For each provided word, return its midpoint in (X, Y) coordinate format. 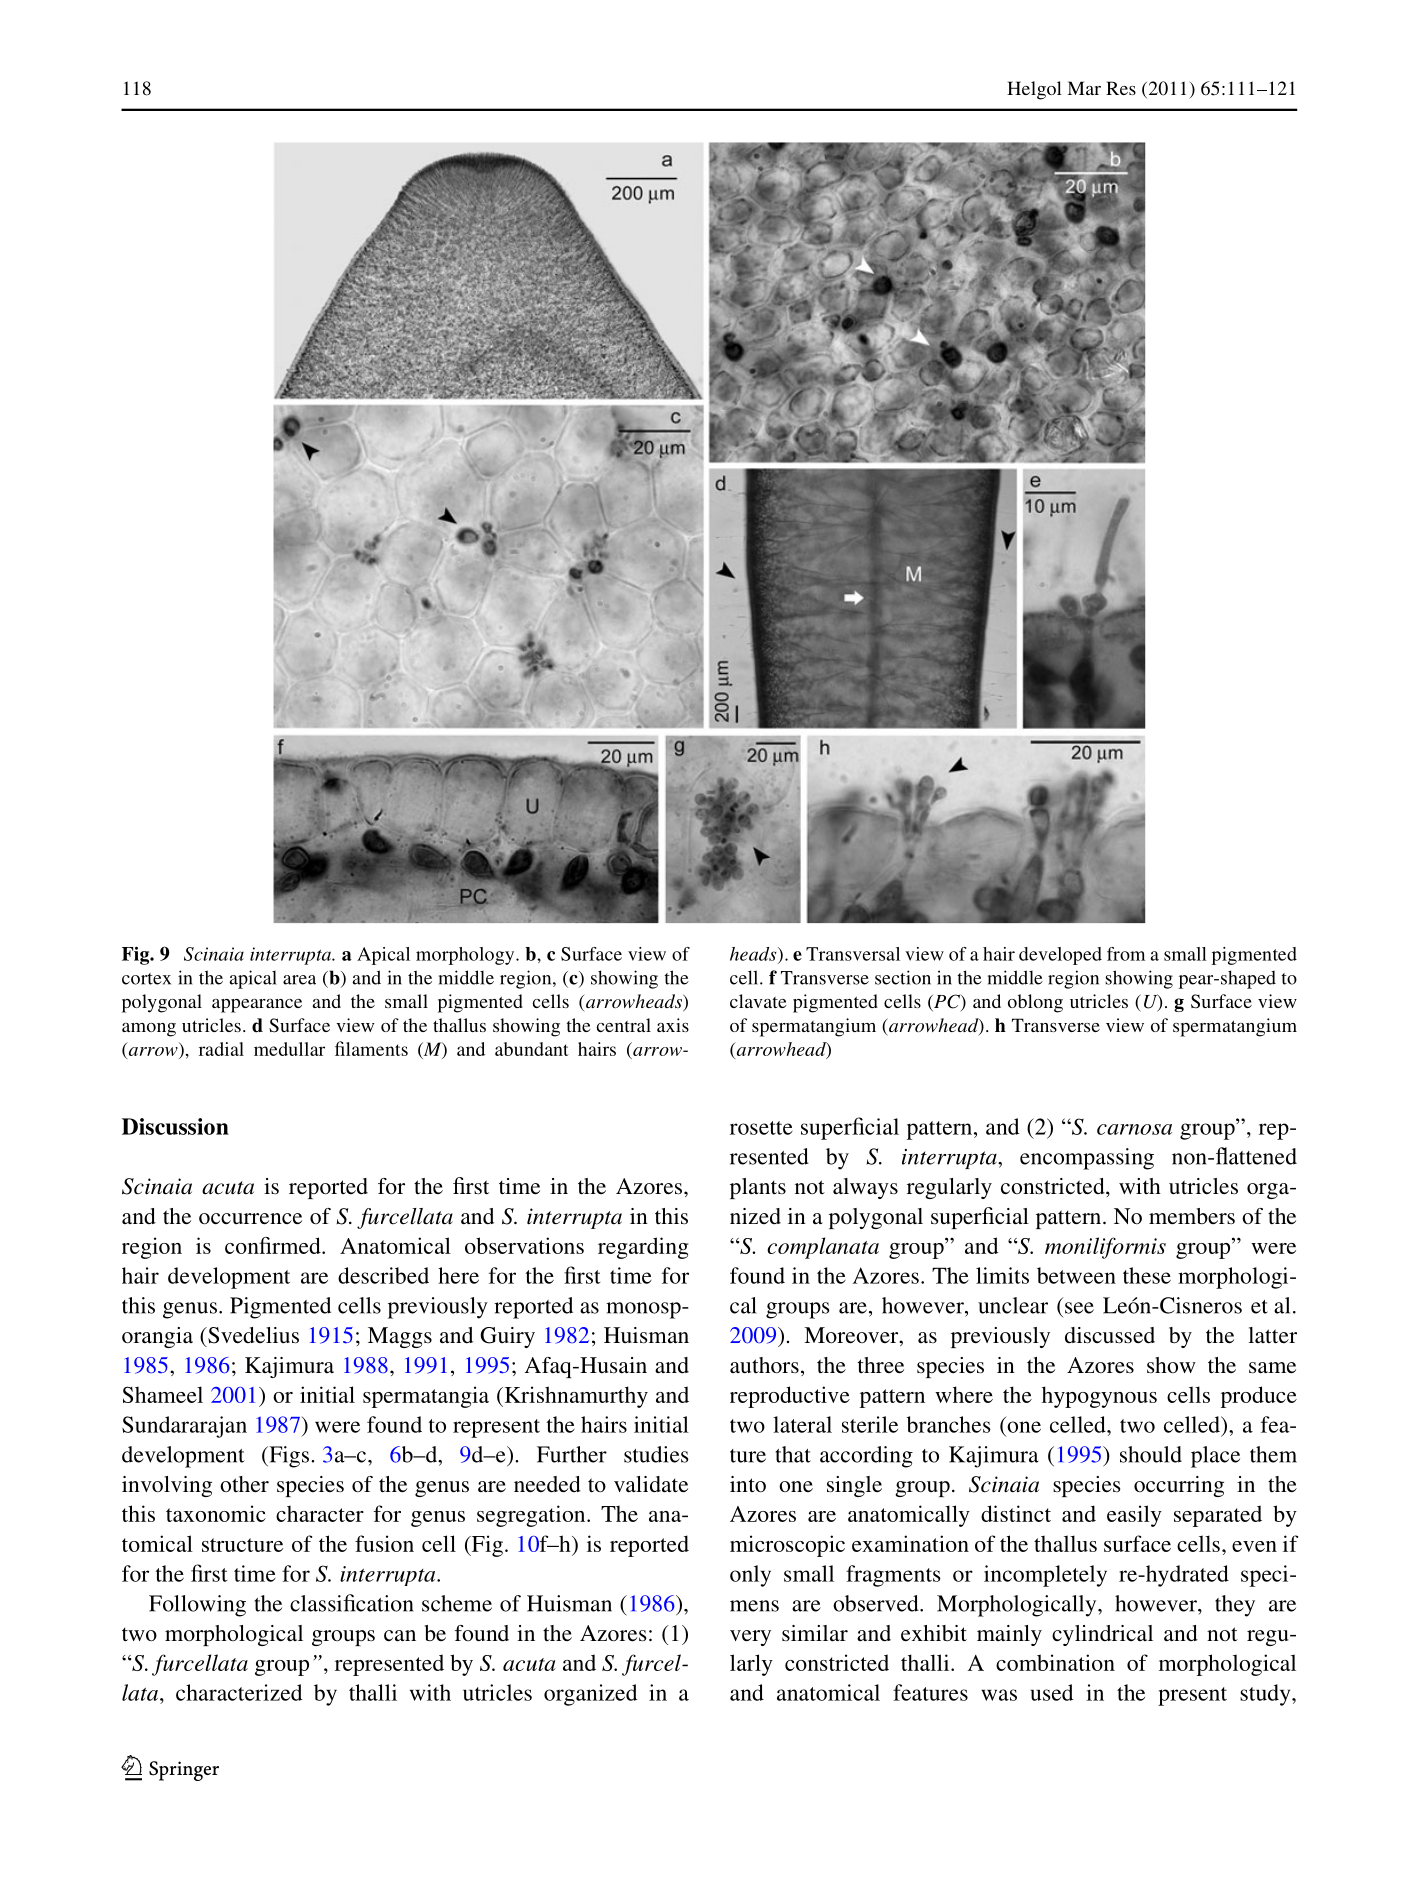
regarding (643, 1248)
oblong (1035, 1003)
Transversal (853, 954)
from (1126, 954)
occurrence (250, 1219)
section (903, 977)
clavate (758, 1001)
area (299, 980)
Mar (1084, 88)
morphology (466, 956)
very (750, 1638)
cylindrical (1102, 1635)
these (1147, 1275)
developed (1060, 956)
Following (197, 1606)
